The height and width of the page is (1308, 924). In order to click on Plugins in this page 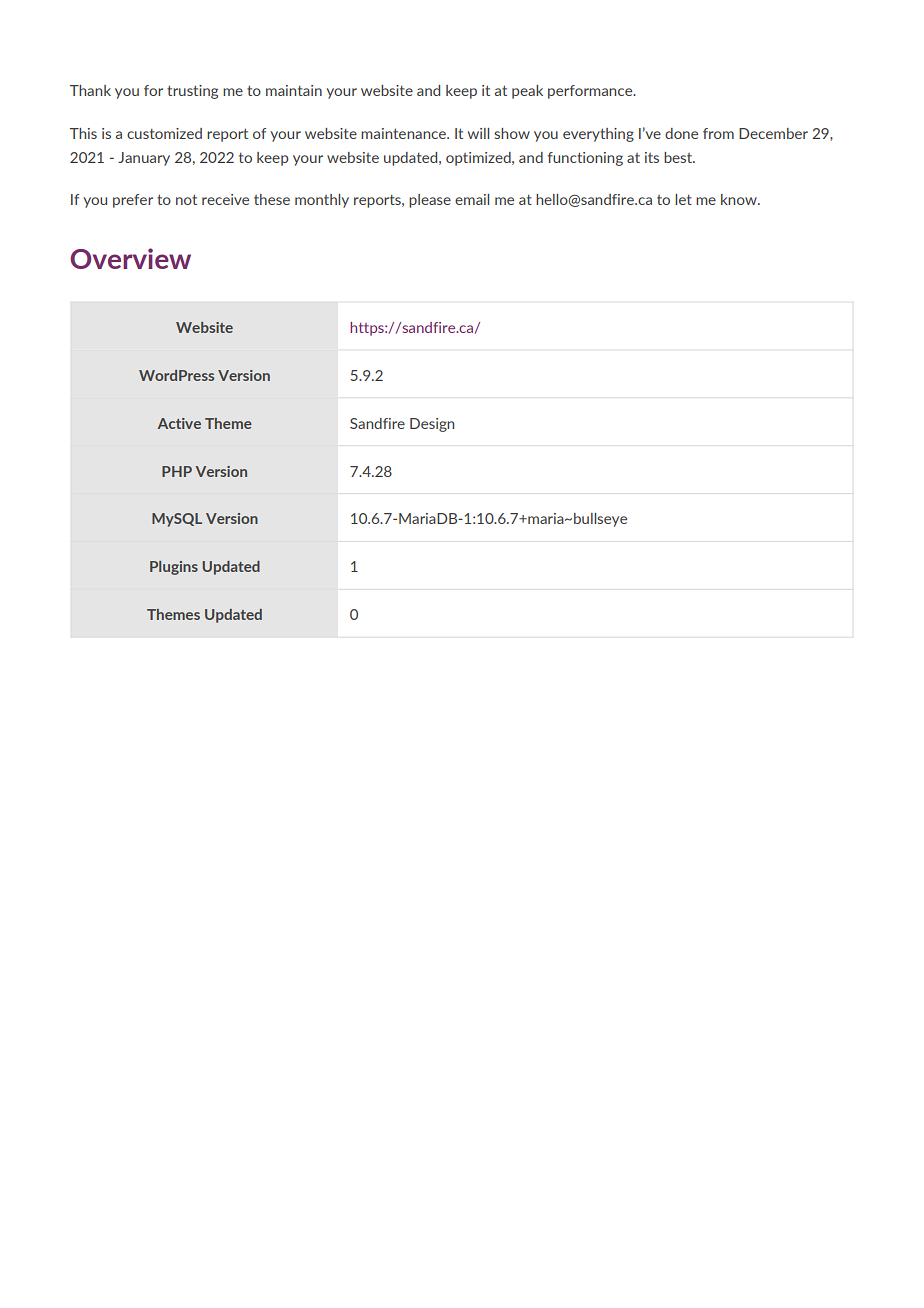, I will do `click(174, 568)`.
